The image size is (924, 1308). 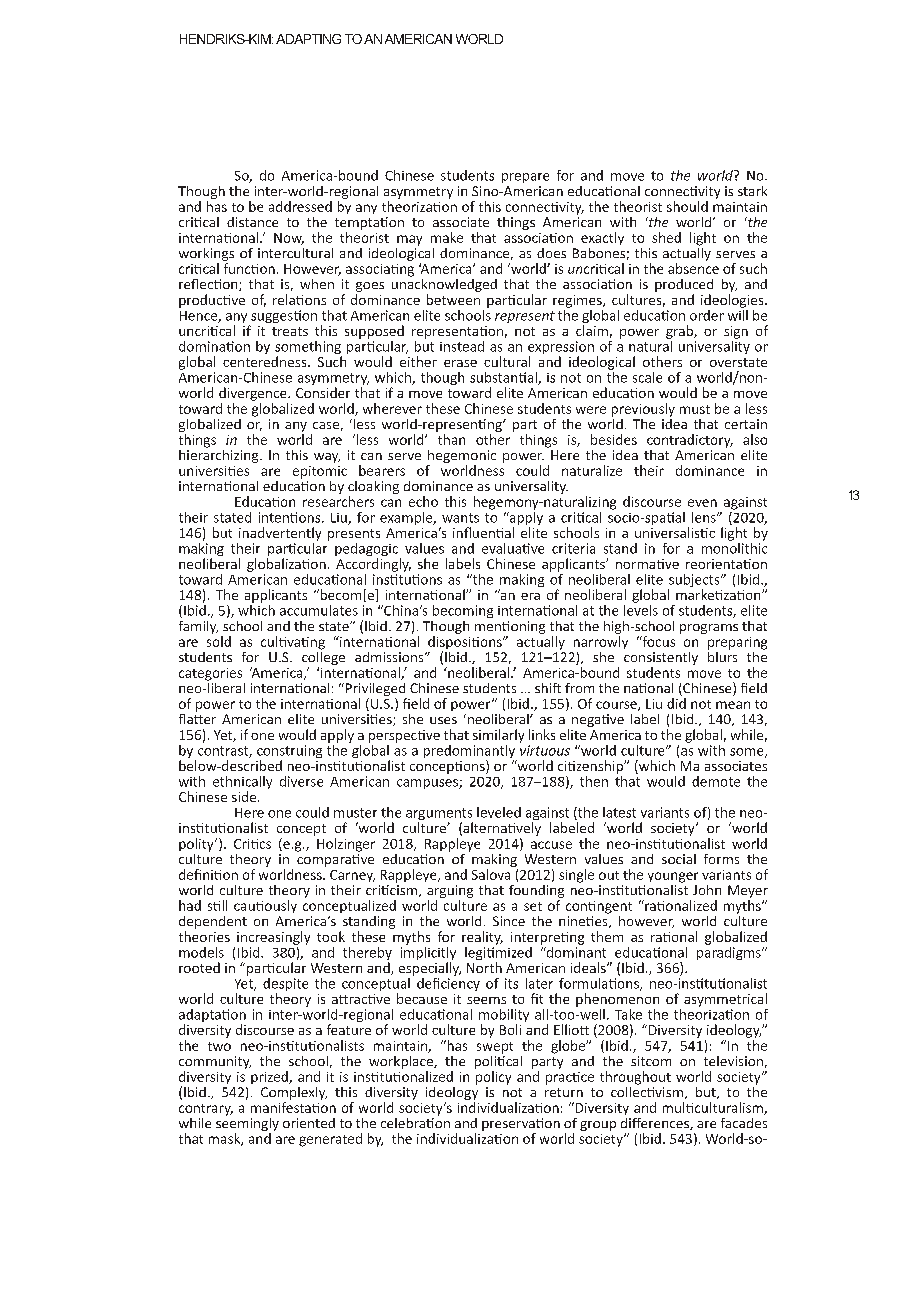 What do you see at coordinates (716, 781) in the screenshot?
I see `demote` at bounding box center [716, 781].
